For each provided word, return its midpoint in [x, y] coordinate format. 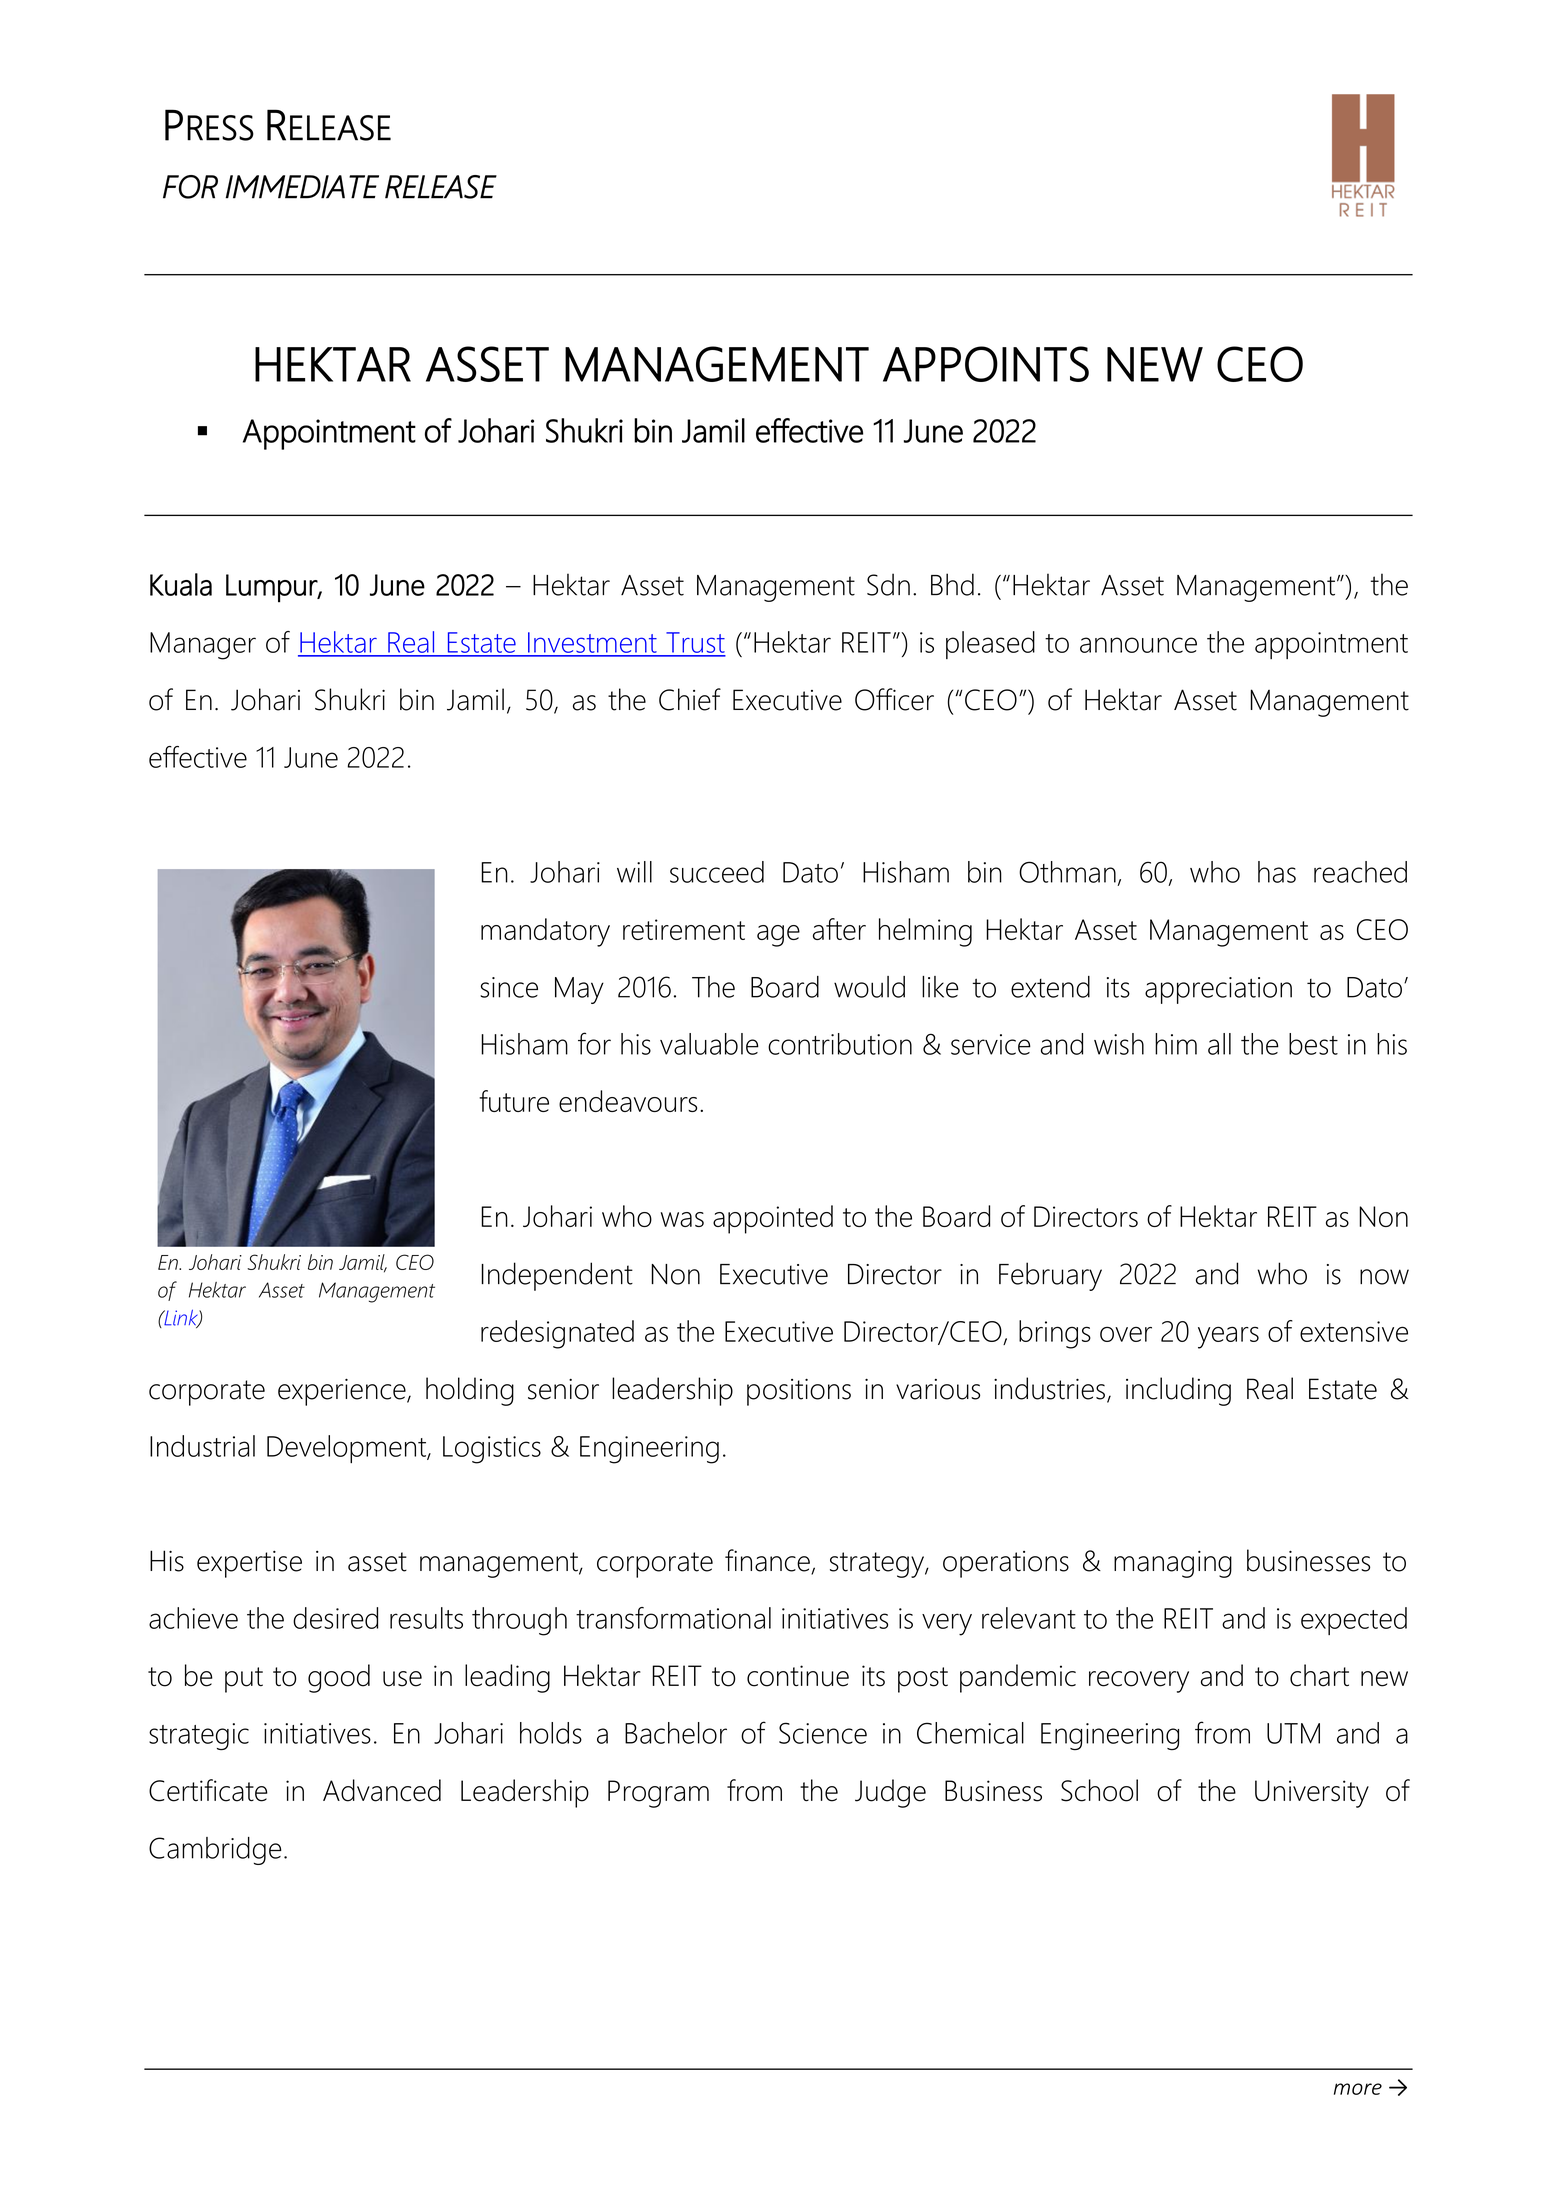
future [514, 1101]
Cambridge [215, 1851]
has [1277, 872]
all [1219, 1044]
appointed [773, 1219]
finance [768, 1561]
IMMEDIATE [302, 187]
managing [1173, 1564]
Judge [890, 1793]
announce [1138, 645]
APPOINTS [986, 364]
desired [335, 1618]
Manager [203, 646]
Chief [690, 699]
